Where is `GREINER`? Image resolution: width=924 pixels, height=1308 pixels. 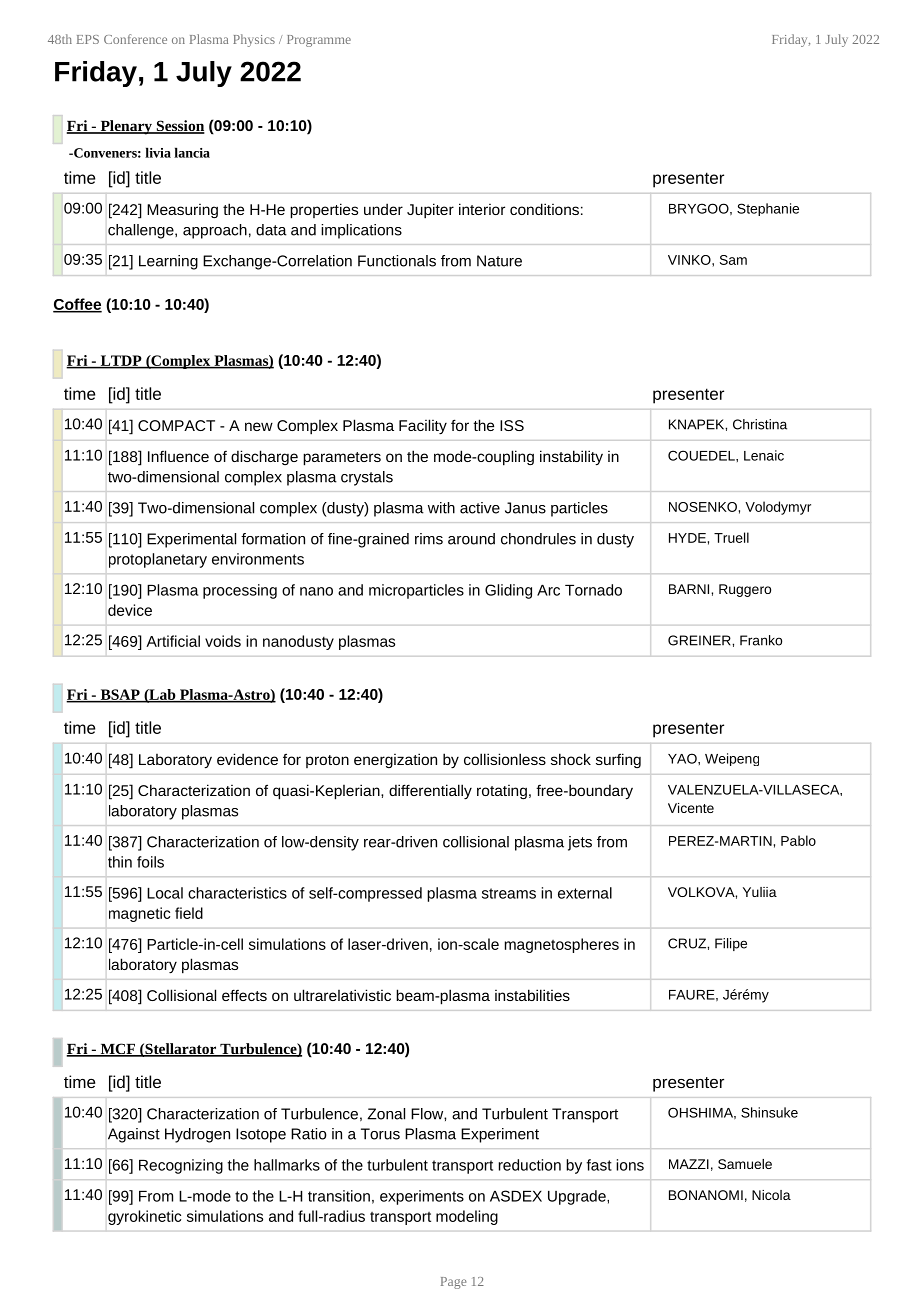
GREINER is located at coordinates (700, 640).
